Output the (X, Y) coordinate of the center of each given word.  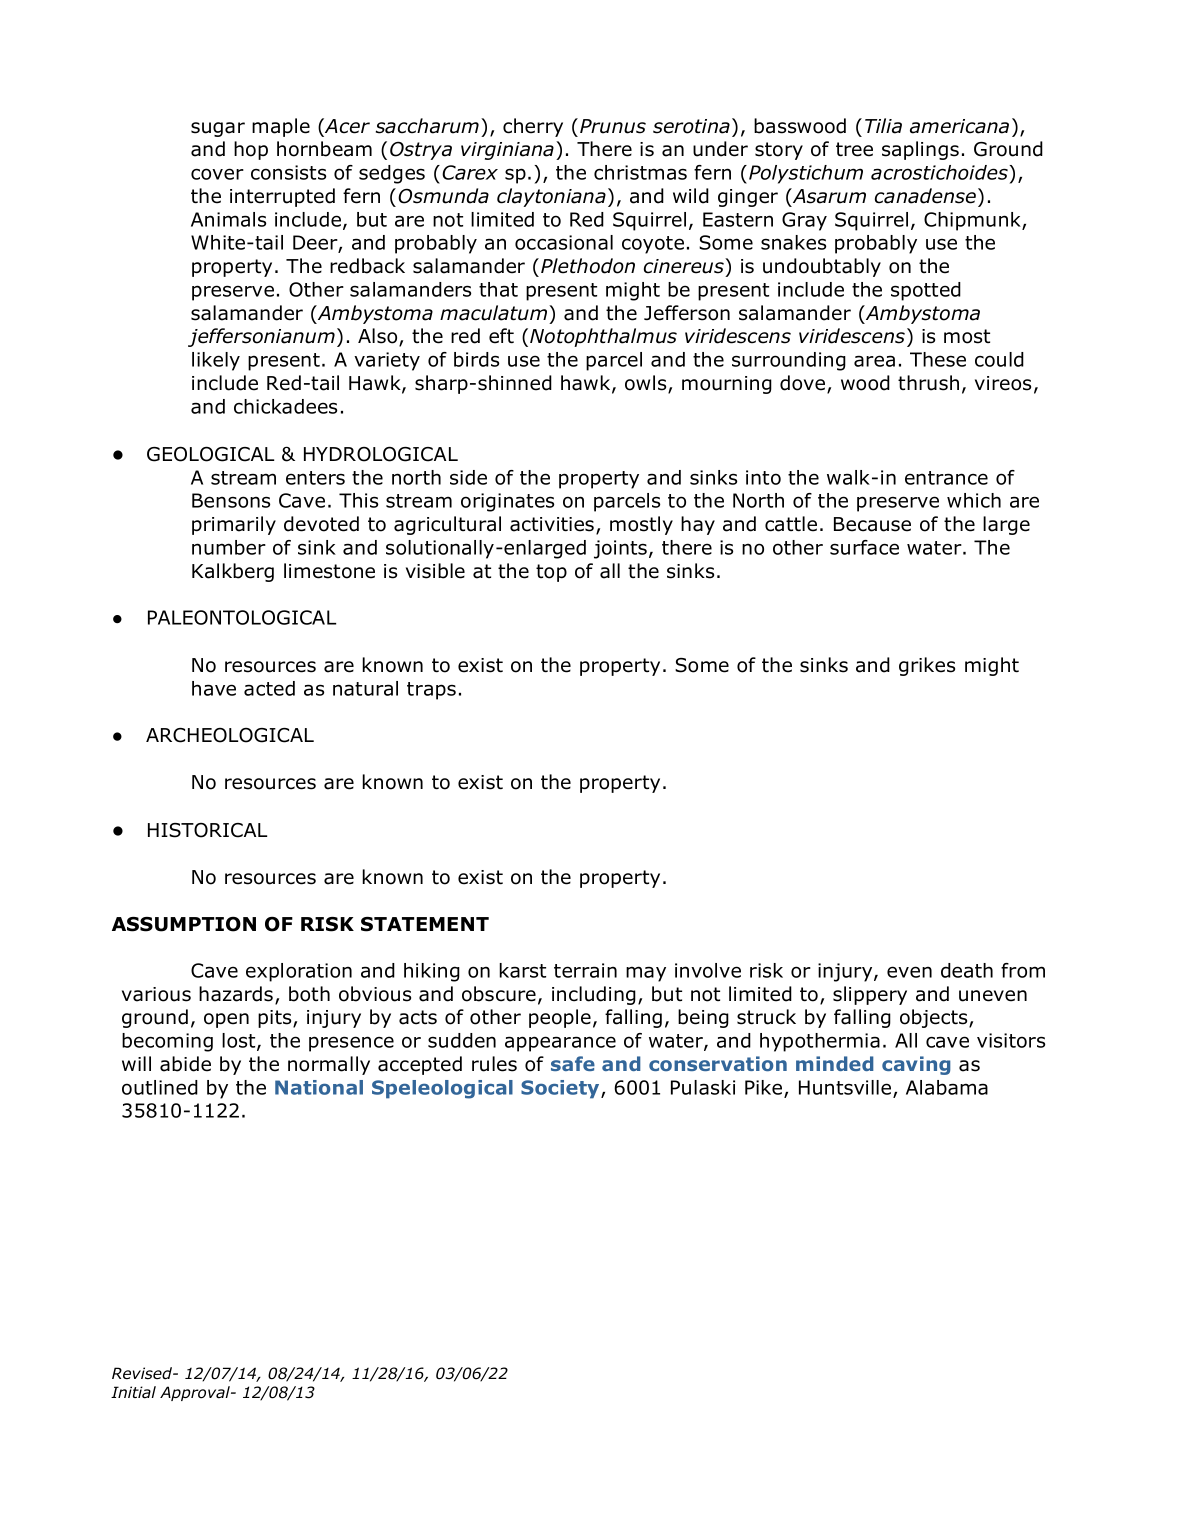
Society (561, 1089)
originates (507, 502)
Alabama (947, 1087)
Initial (133, 1392)
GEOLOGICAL (210, 454)
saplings (920, 150)
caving (916, 1065)
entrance (946, 478)
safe (573, 1063)
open (226, 1020)
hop (251, 150)
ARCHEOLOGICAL (230, 735)
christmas (640, 172)
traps (431, 691)
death (967, 970)
